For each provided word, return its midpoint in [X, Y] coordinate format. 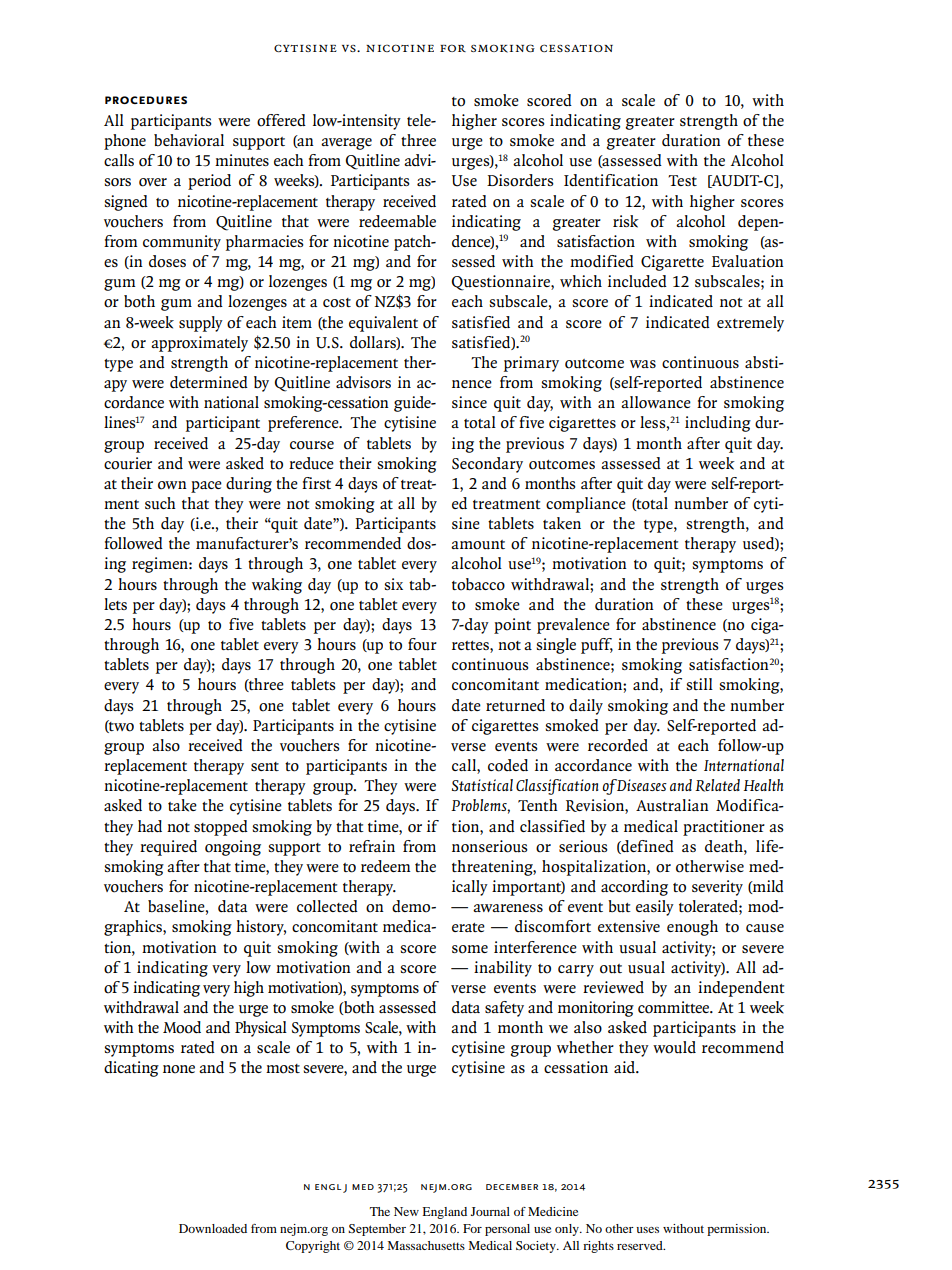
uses [647, 1230]
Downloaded [213, 1228]
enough [692, 928]
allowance [656, 402]
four [422, 644]
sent [265, 766]
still [699, 684]
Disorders [520, 180]
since [469, 402]
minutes [242, 160]
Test [682, 180]
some [470, 949]
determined [209, 382]
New [406, 1211]
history [261, 928]
